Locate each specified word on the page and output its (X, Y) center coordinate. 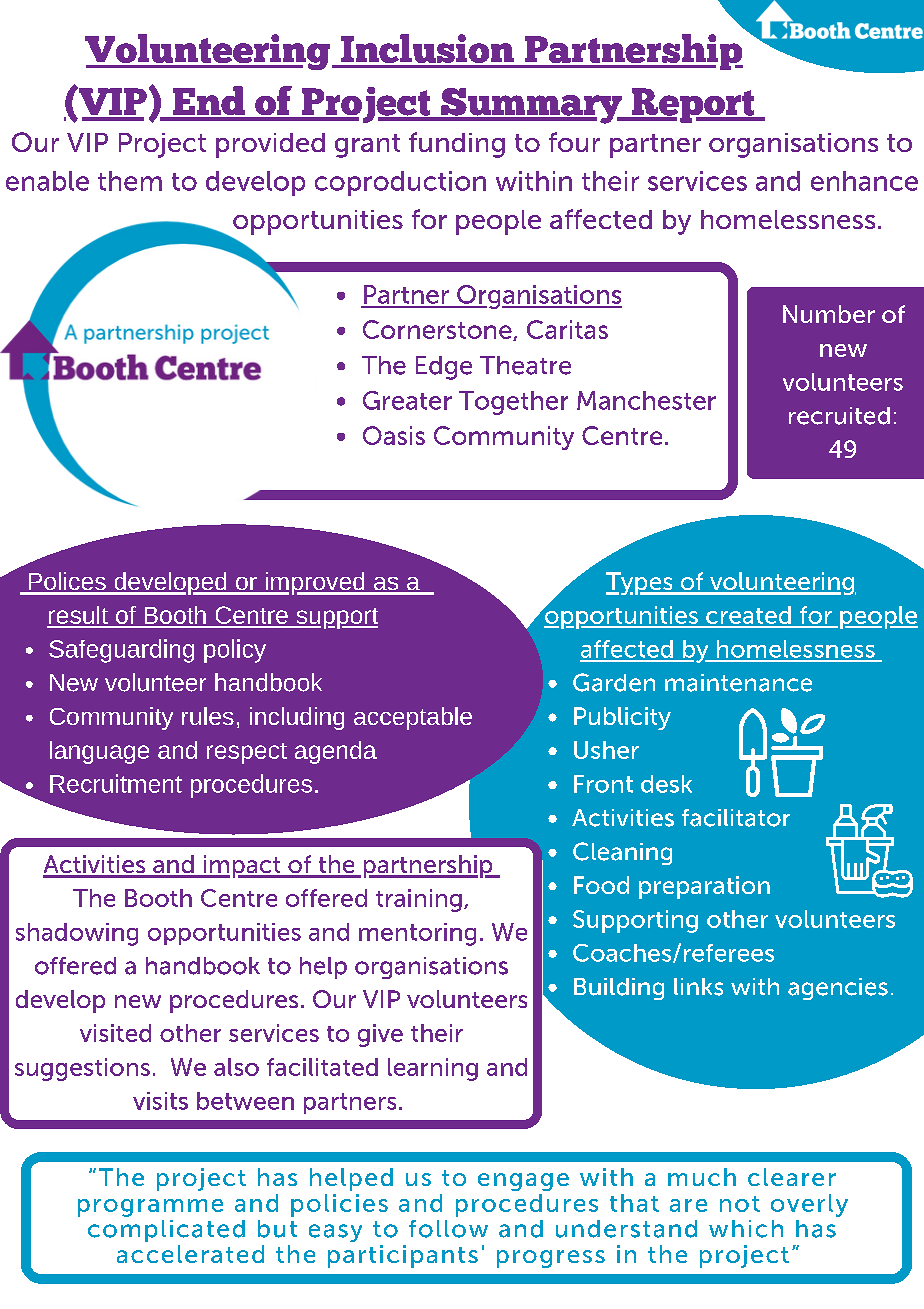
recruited (839, 416)
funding (457, 145)
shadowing (77, 934)
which (746, 1229)
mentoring (417, 934)
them (130, 181)
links (698, 987)
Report (693, 105)
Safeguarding (121, 651)
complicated (166, 1231)
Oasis (394, 435)
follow (448, 1229)
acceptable (413, 718)
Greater (407, 400)
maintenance (738, 683)
